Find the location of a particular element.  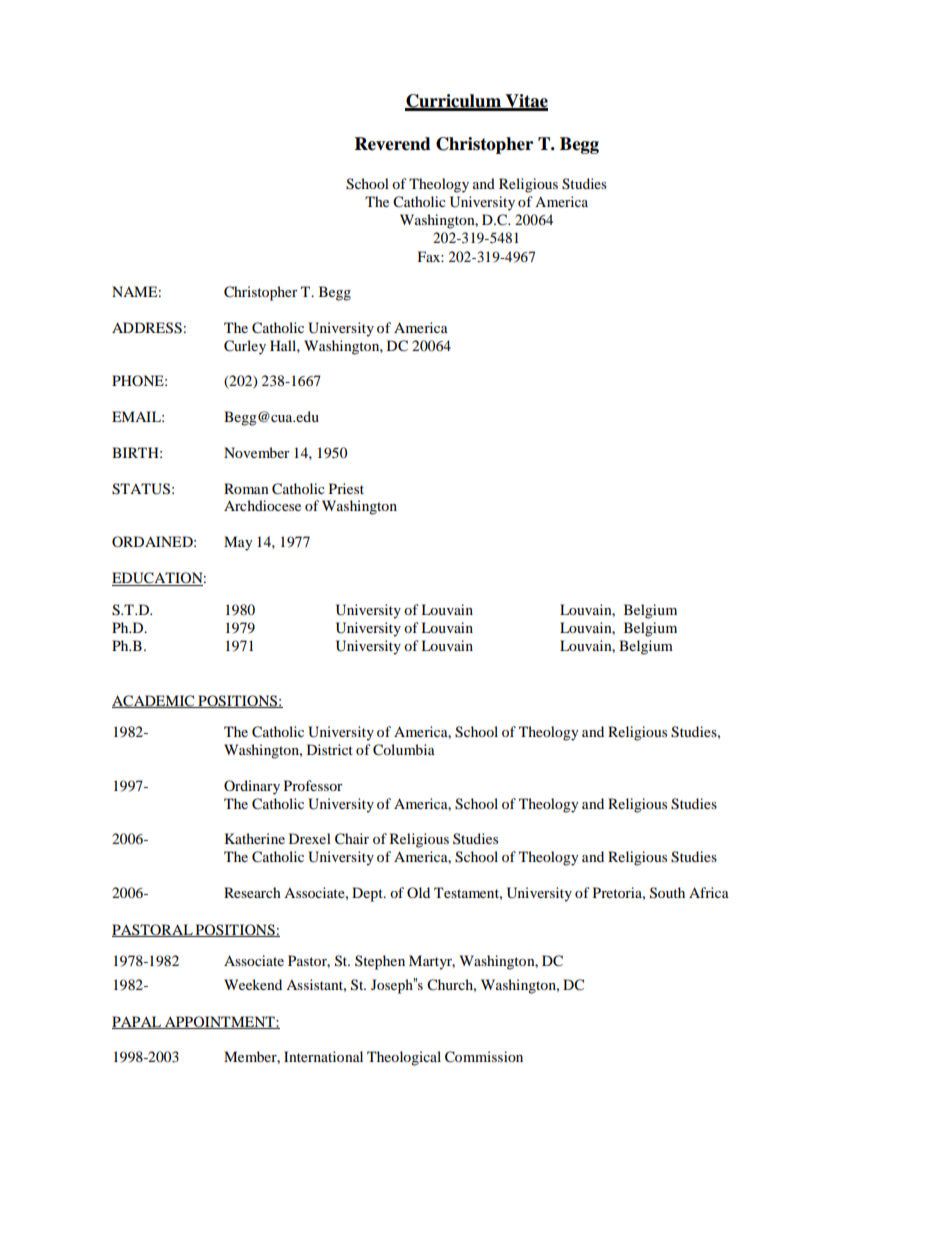

Columbia is located at coordinates (404, 750).
